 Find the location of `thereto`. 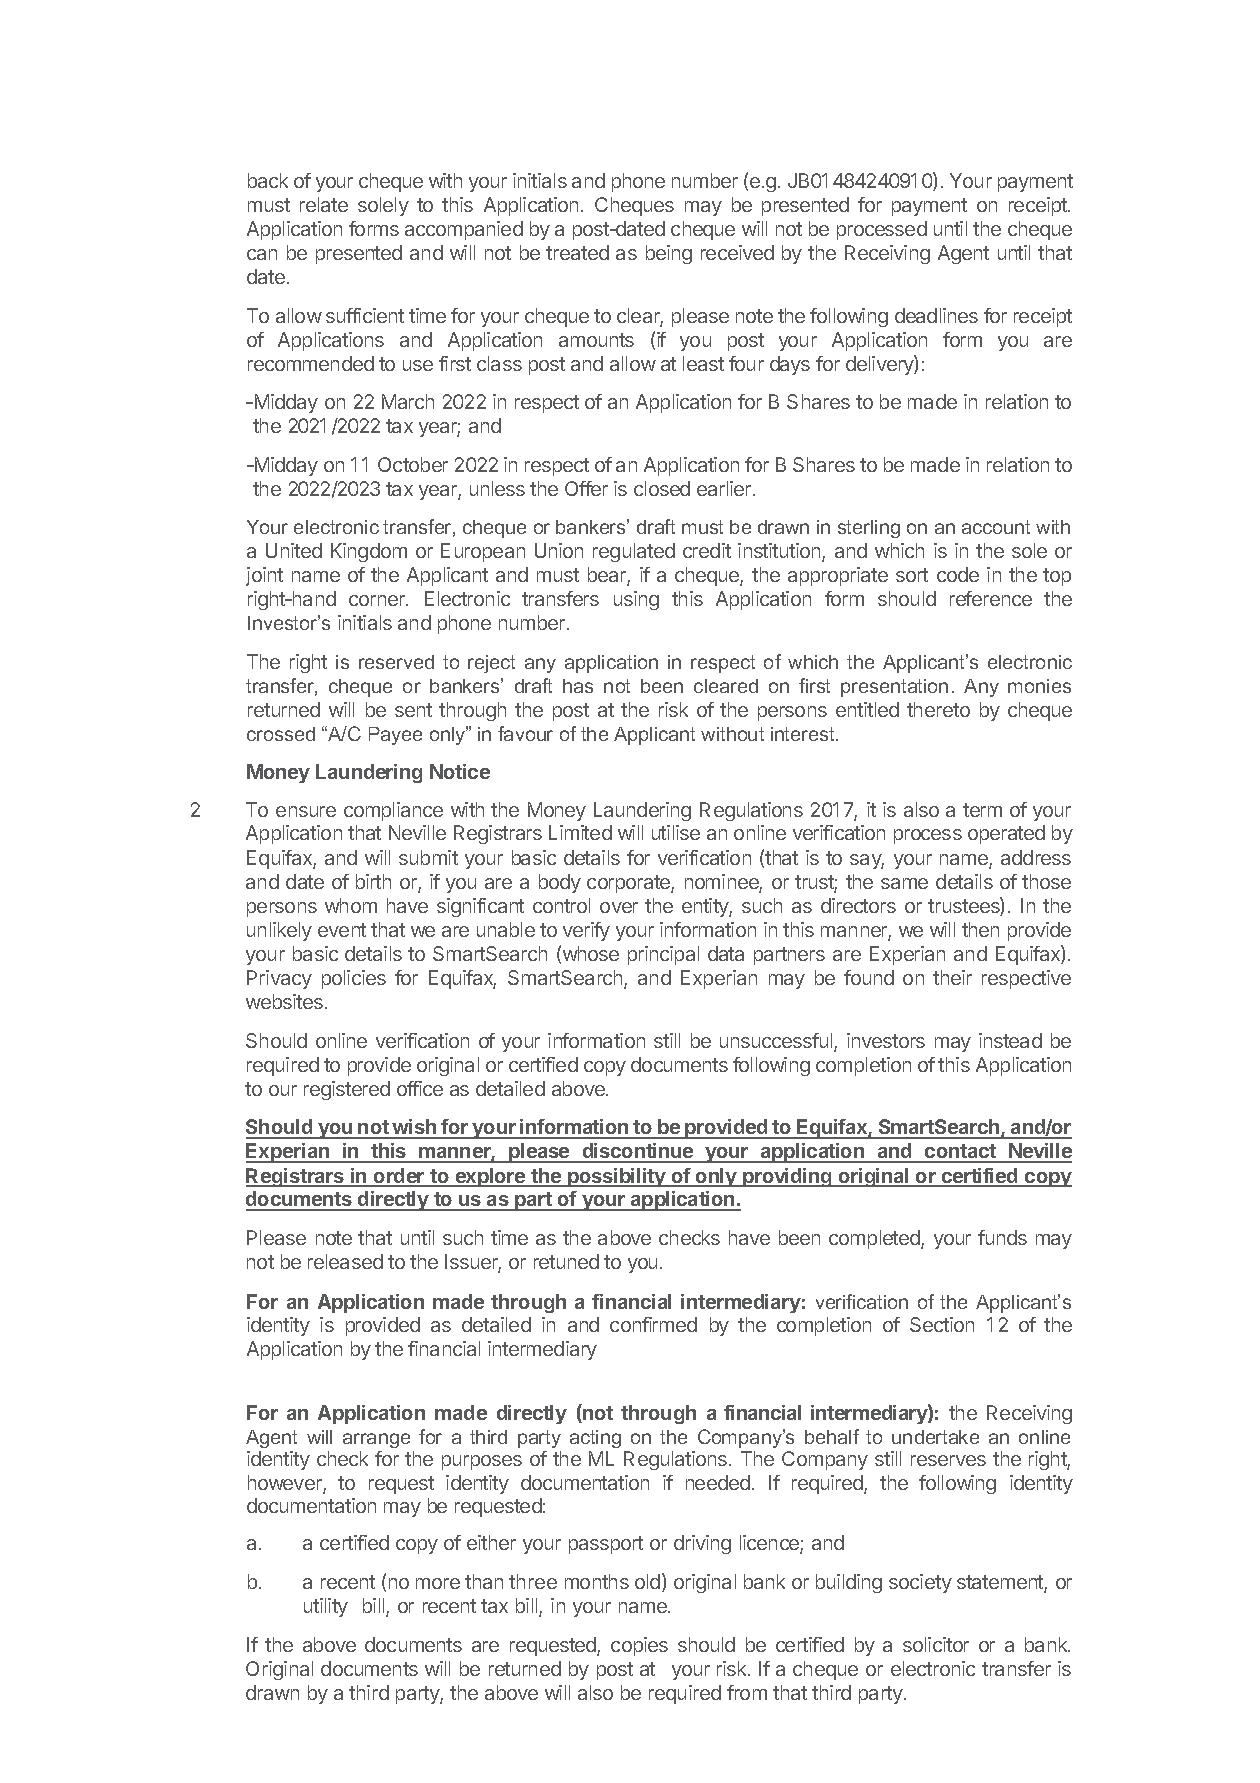

thereto is located at coordinates (938, 709).
